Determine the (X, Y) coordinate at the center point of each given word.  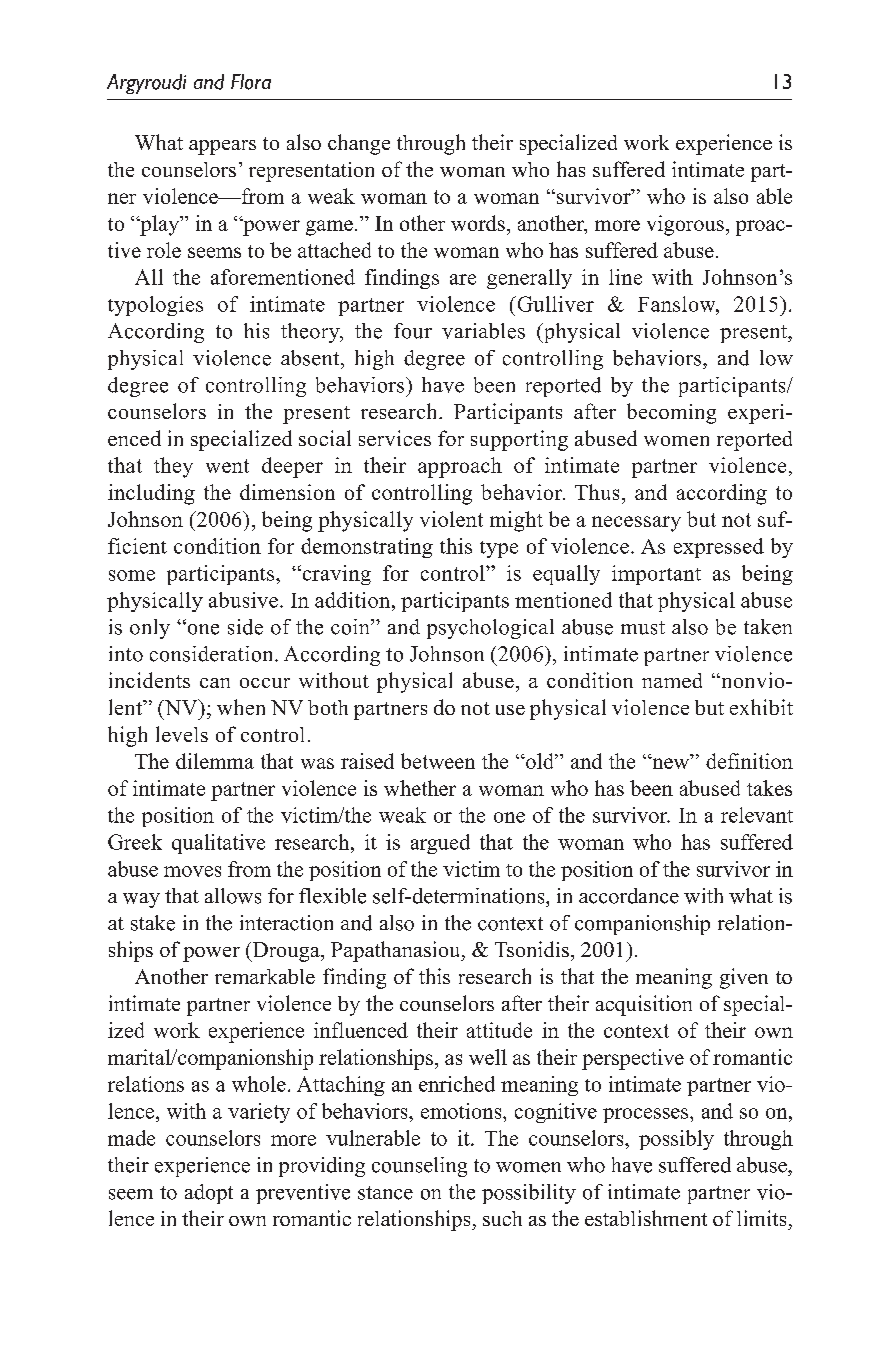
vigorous (685, 225)
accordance (629, 896)
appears (222, 147)
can (215, 683)
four (413, 331)
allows (233, 896)
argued (440, 844)
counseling (419, 1167)
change (359, 144)
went (227, 466)
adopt (209, 1194)
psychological (490, 629)
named (672, 680)
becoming (671, 413)
